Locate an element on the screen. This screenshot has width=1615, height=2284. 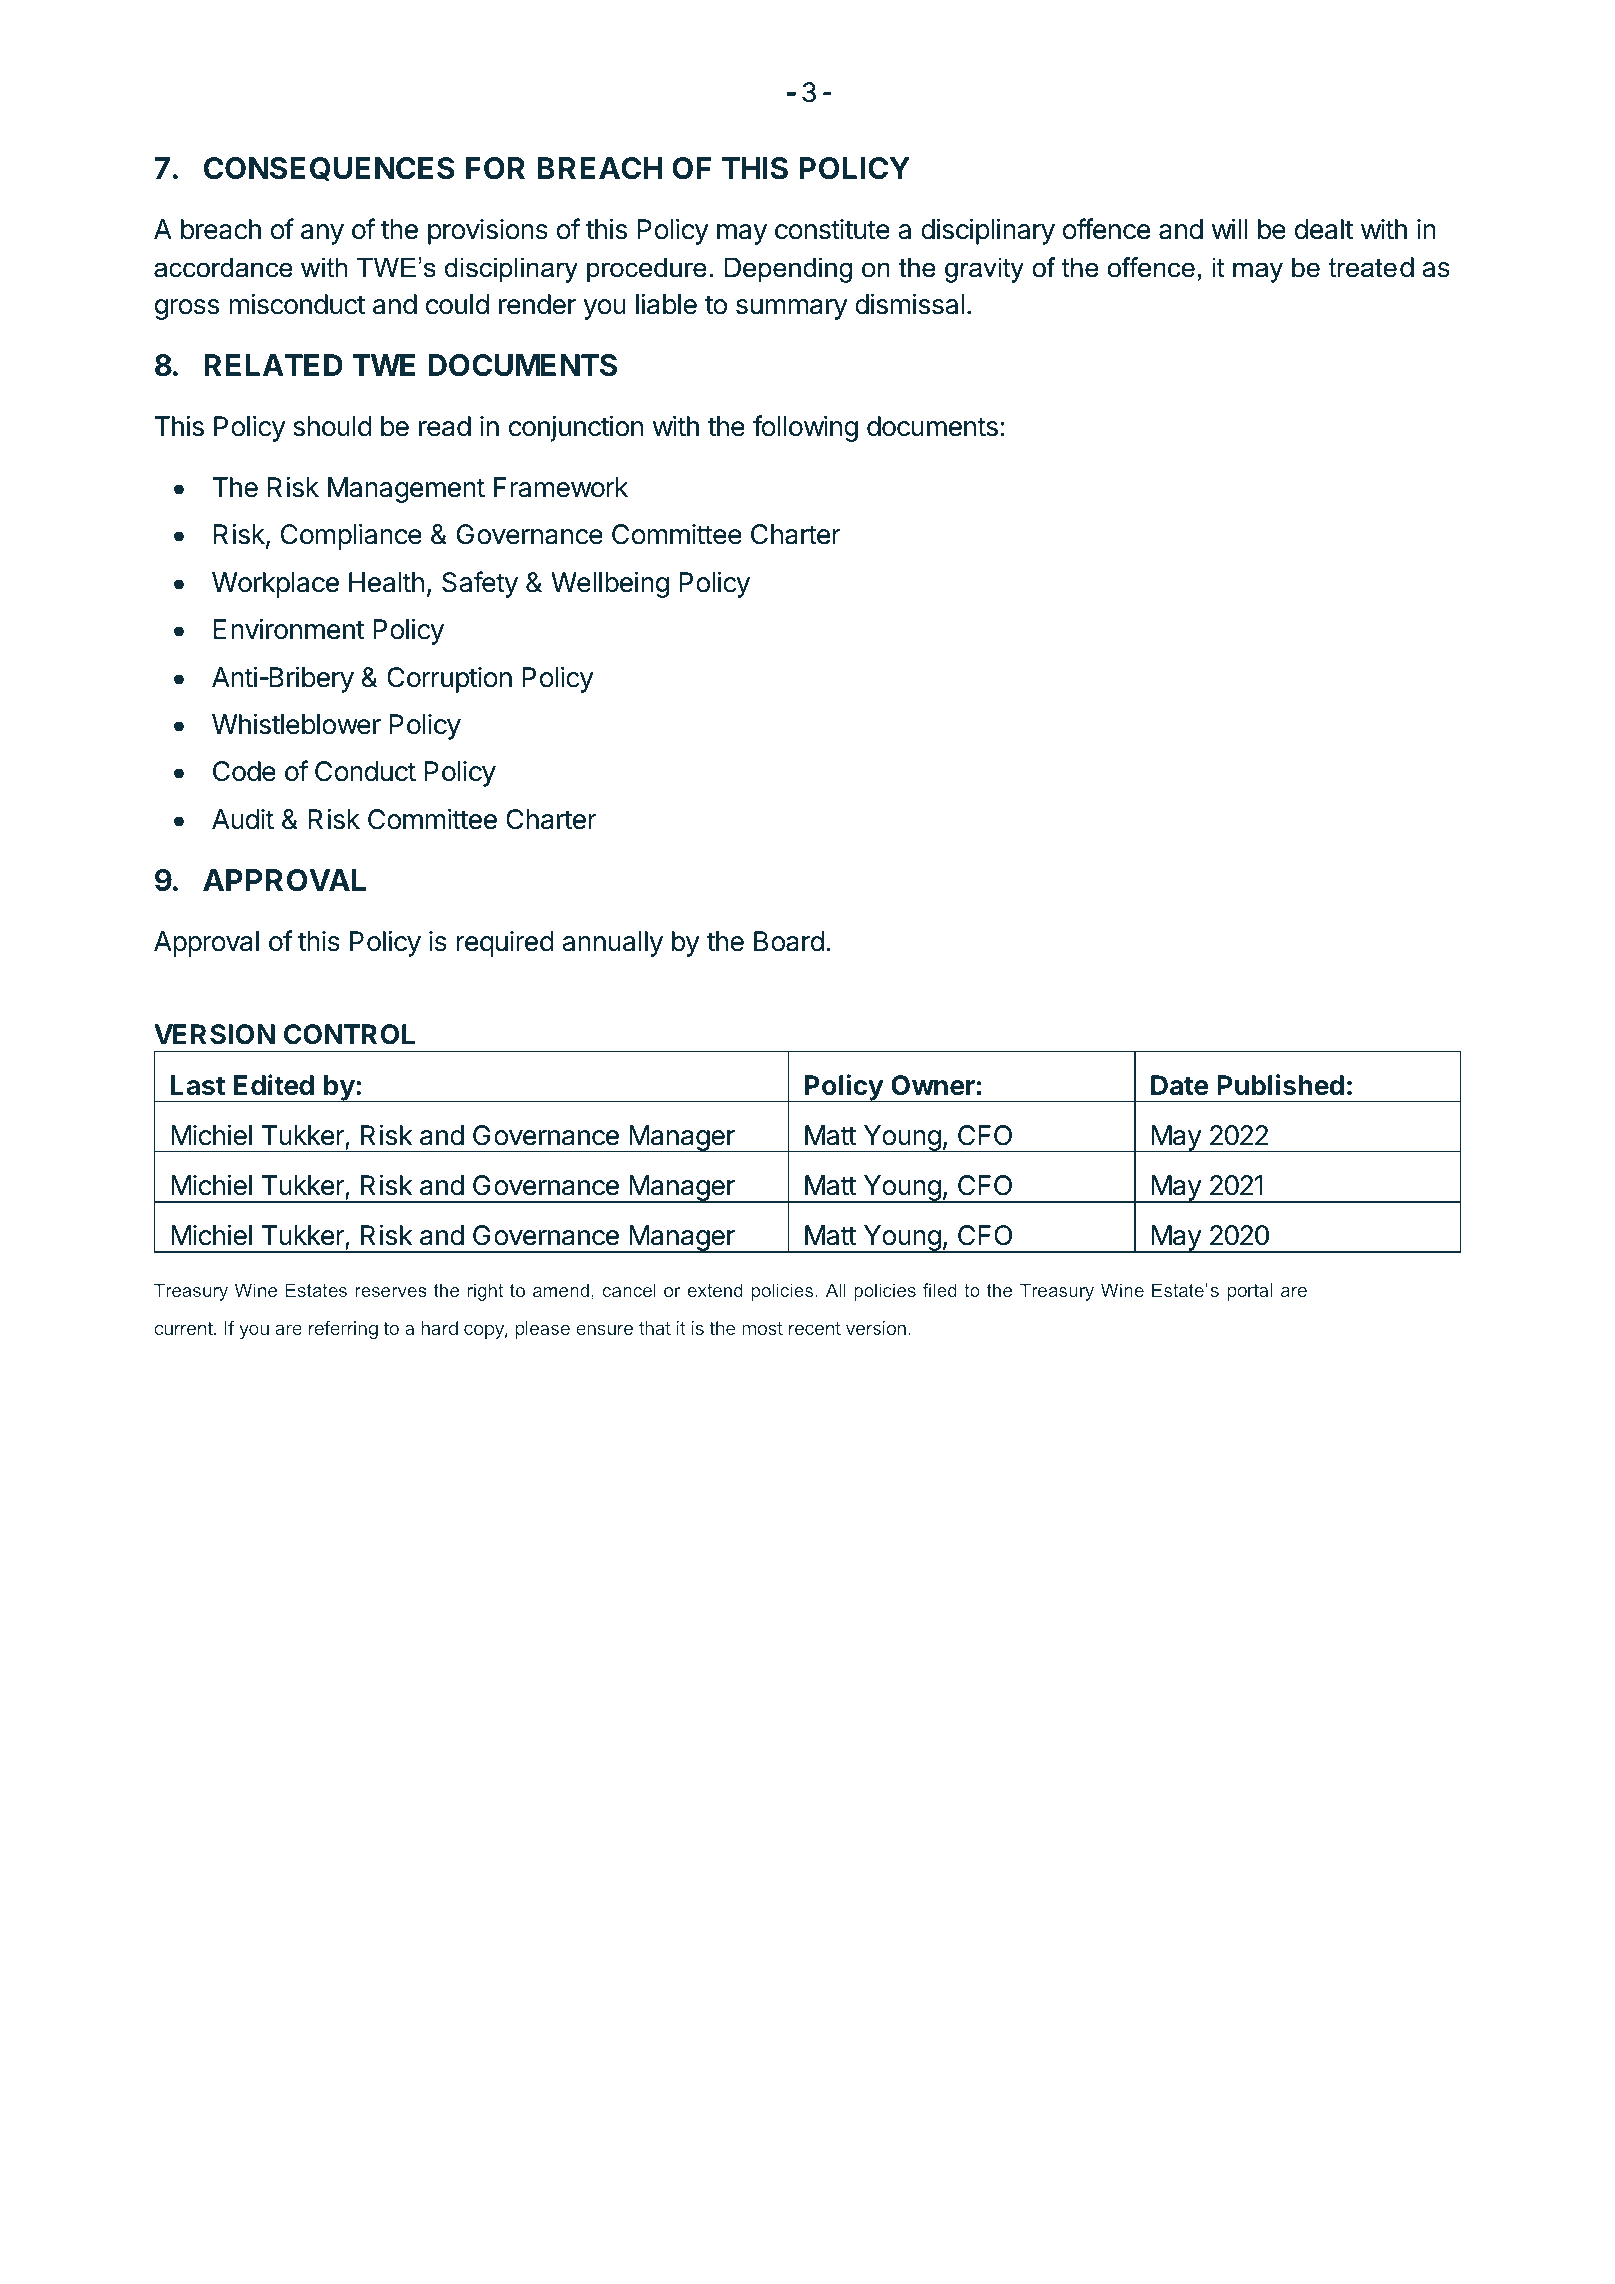
constitute is located at coordinates (832, 229).
